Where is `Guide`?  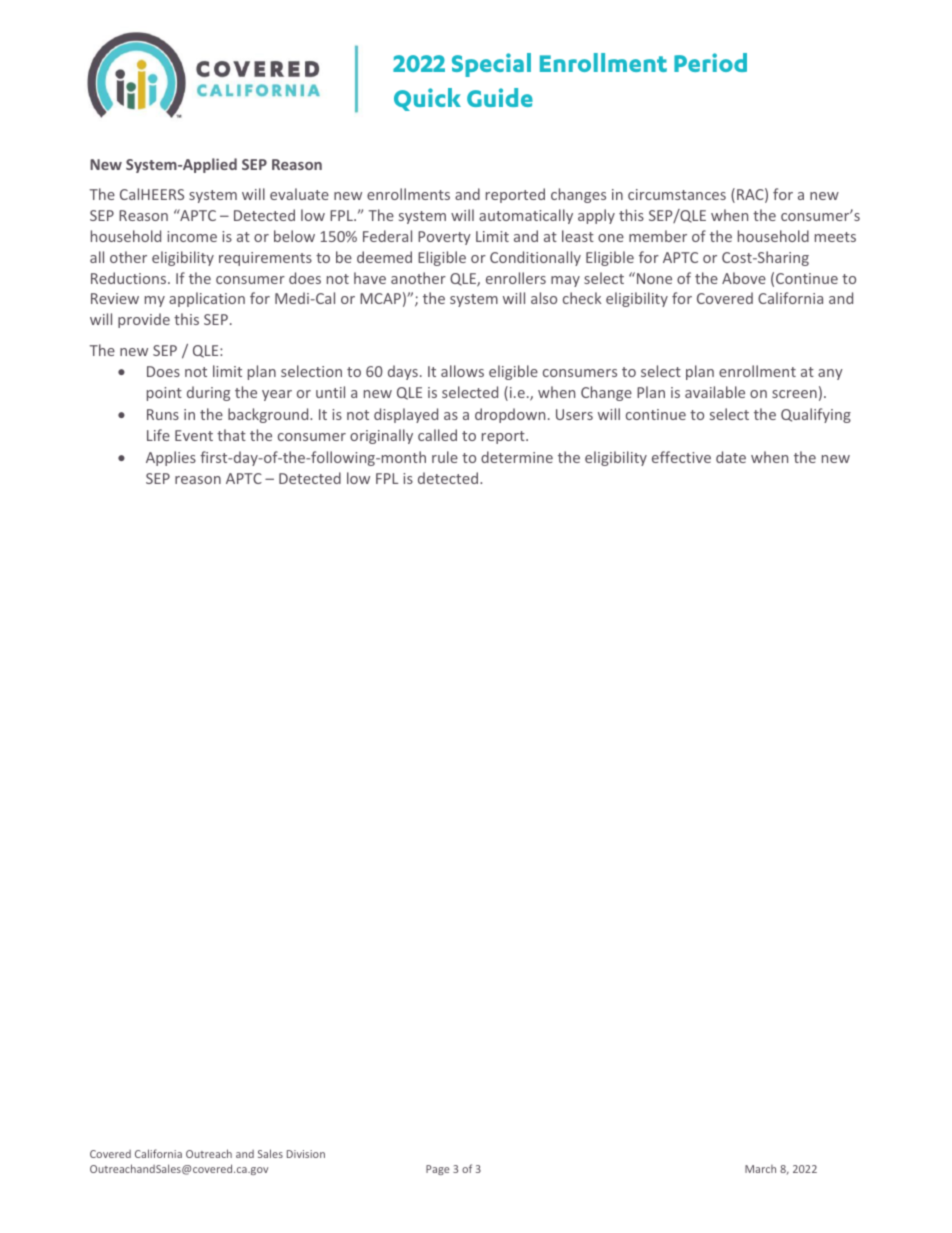
Guide is located at coordinates (500, 97).
